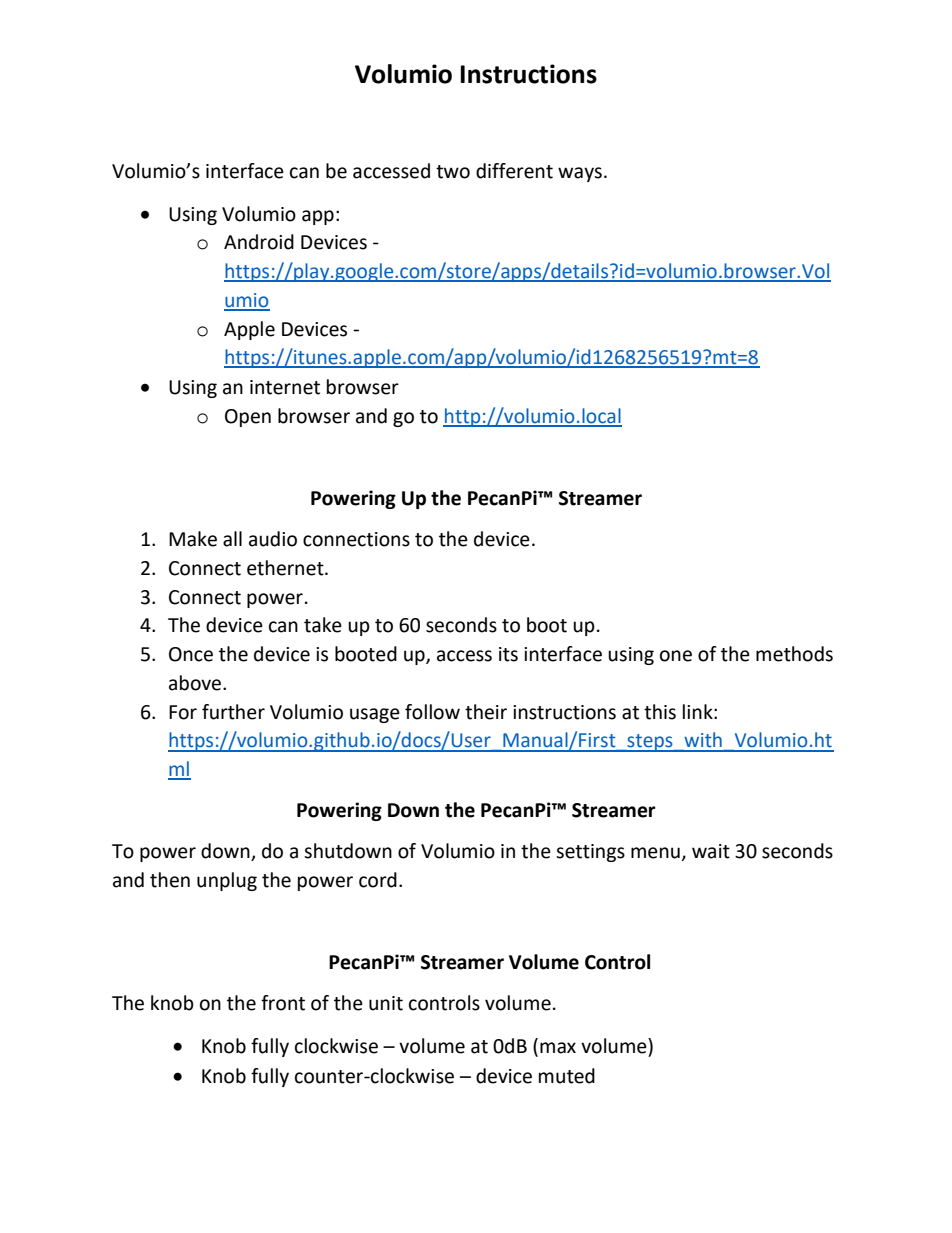 Image resolution: width=952 pixels, height=1233 pixels. Describe the element at coordinates (453, 172) in the screenshot. I see `two` at that location.
